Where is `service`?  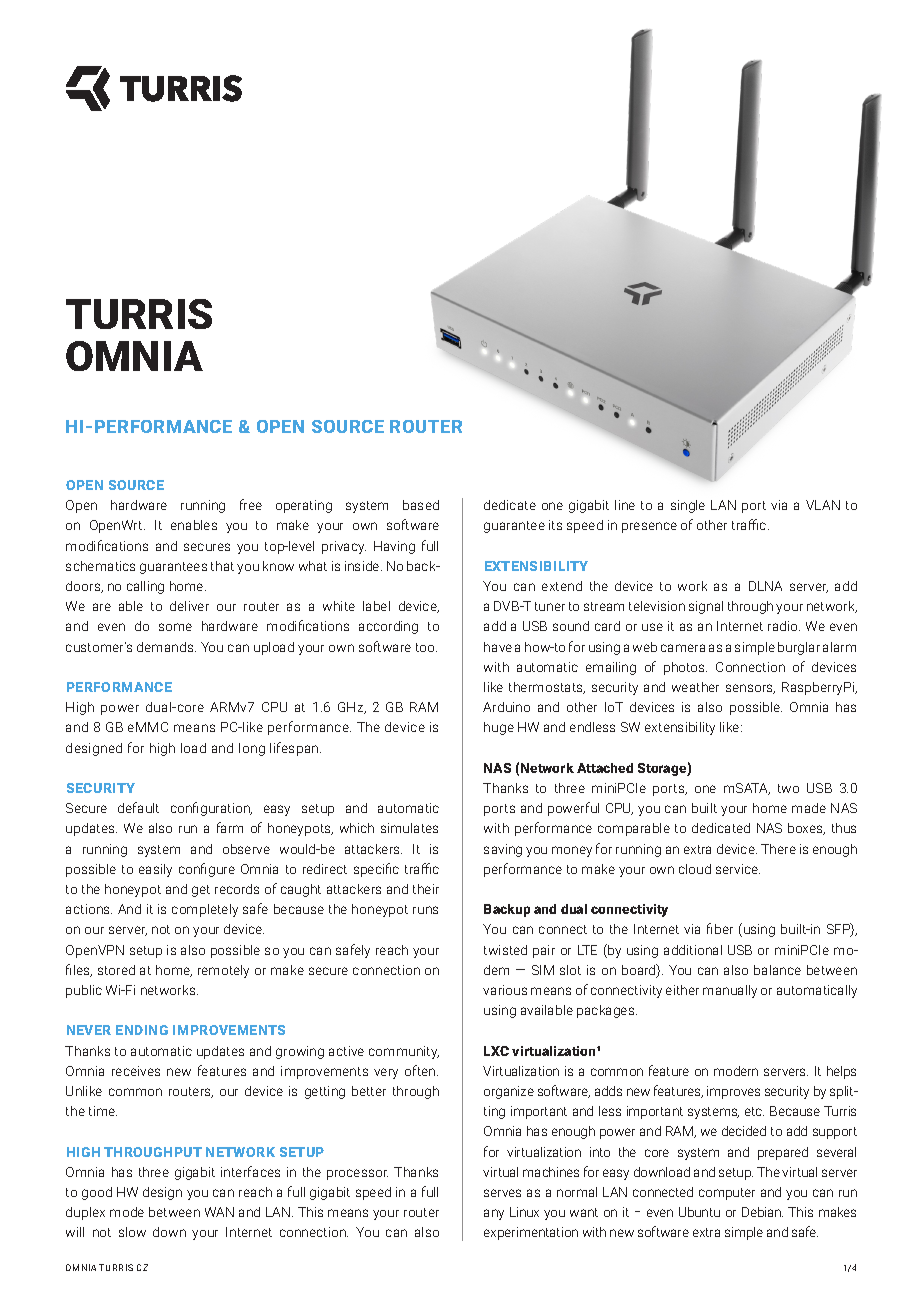 service is located at coordinates (738, 869).
